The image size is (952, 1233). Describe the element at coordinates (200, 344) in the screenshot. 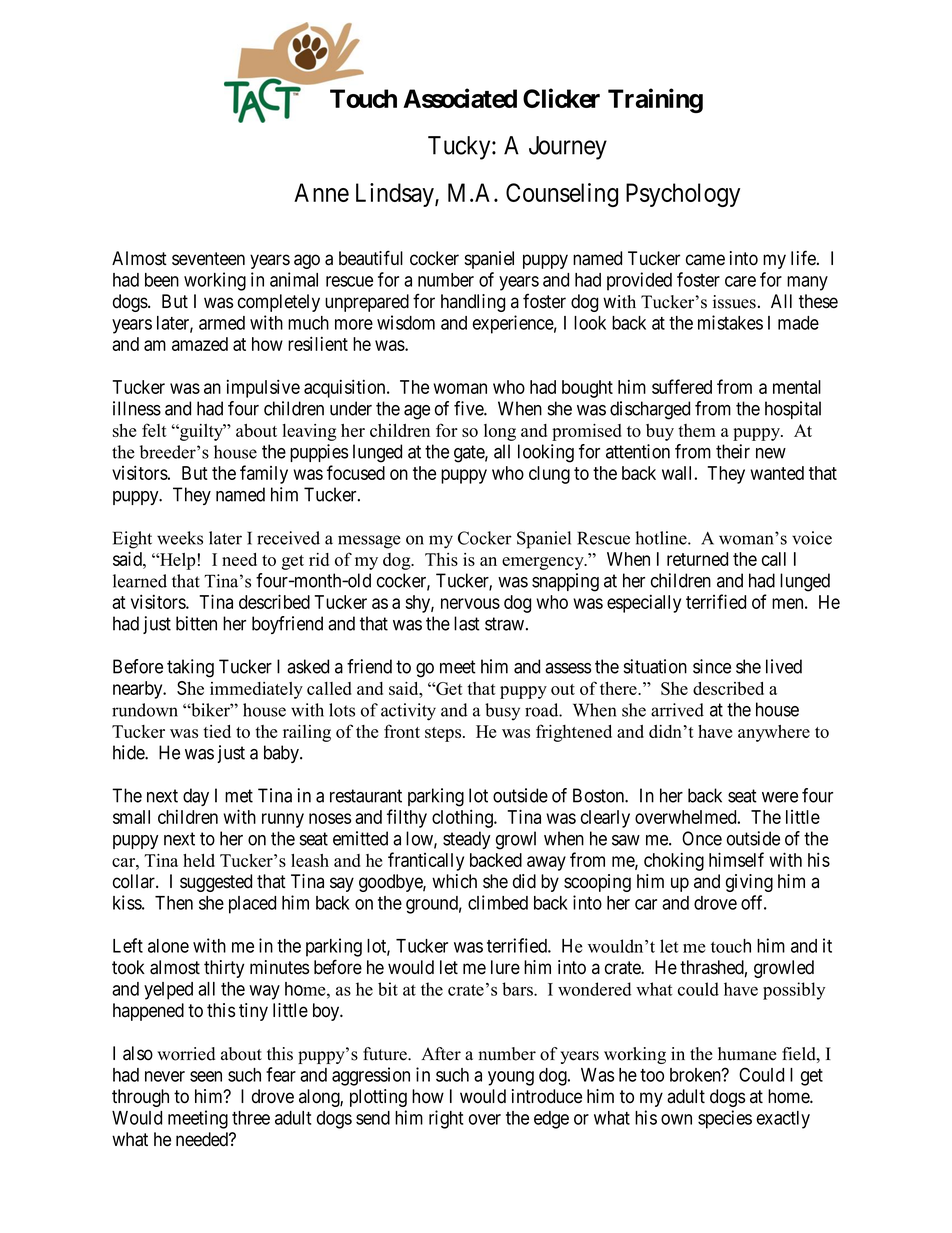

I see `amazed` at that location.
